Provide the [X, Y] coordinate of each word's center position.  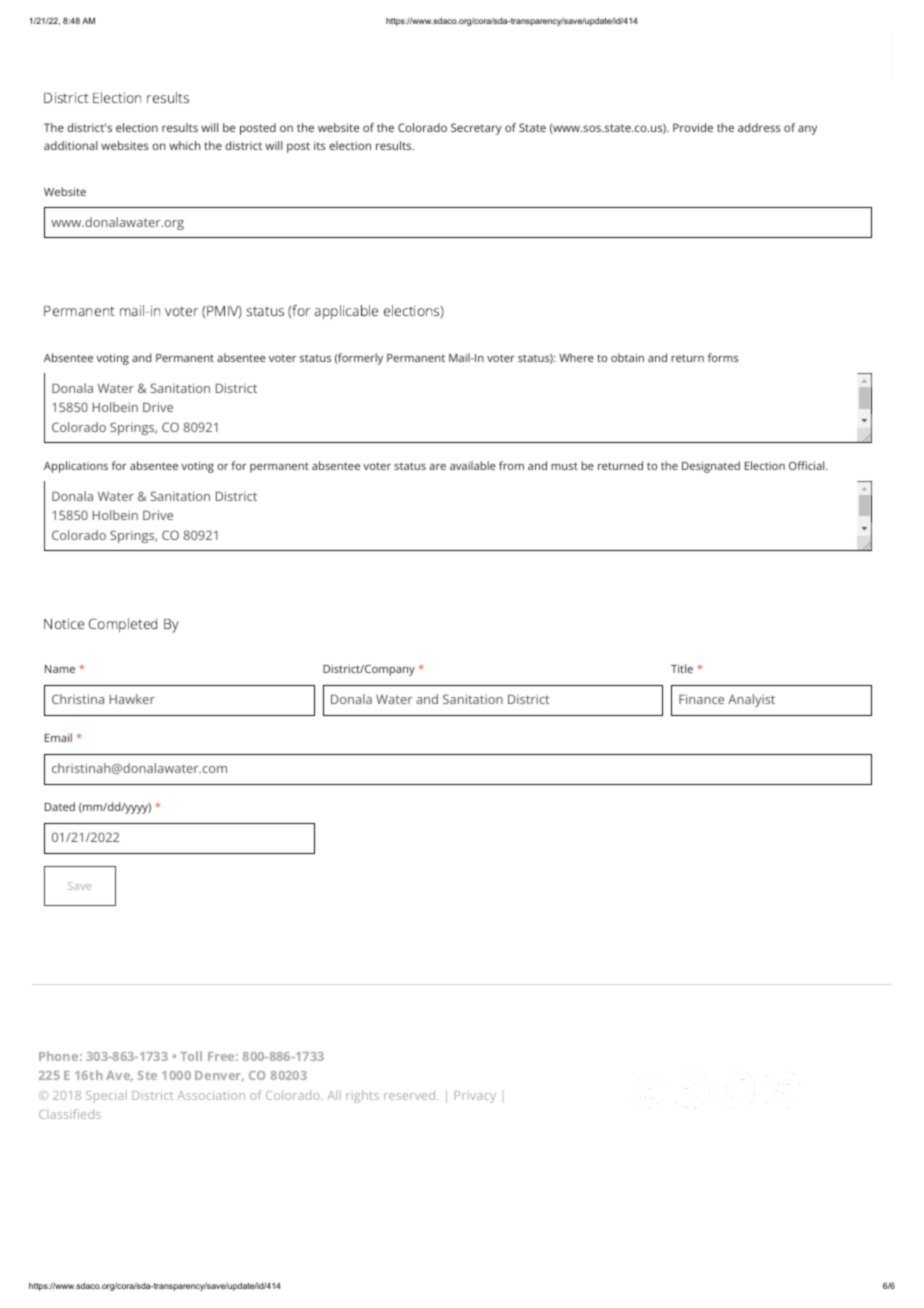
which [184, 145]
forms [723, 357]
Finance [701, 699]
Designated [711, 467]
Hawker [132, 699]
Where [576, 357]
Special [106, 1096]
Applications [76, 467]
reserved [409, 1095]
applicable [346, 312]
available [473, 465]
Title [682, 668]
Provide [693, 127]
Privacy [475, 1097]
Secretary [476, 129]
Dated [60, 806]
